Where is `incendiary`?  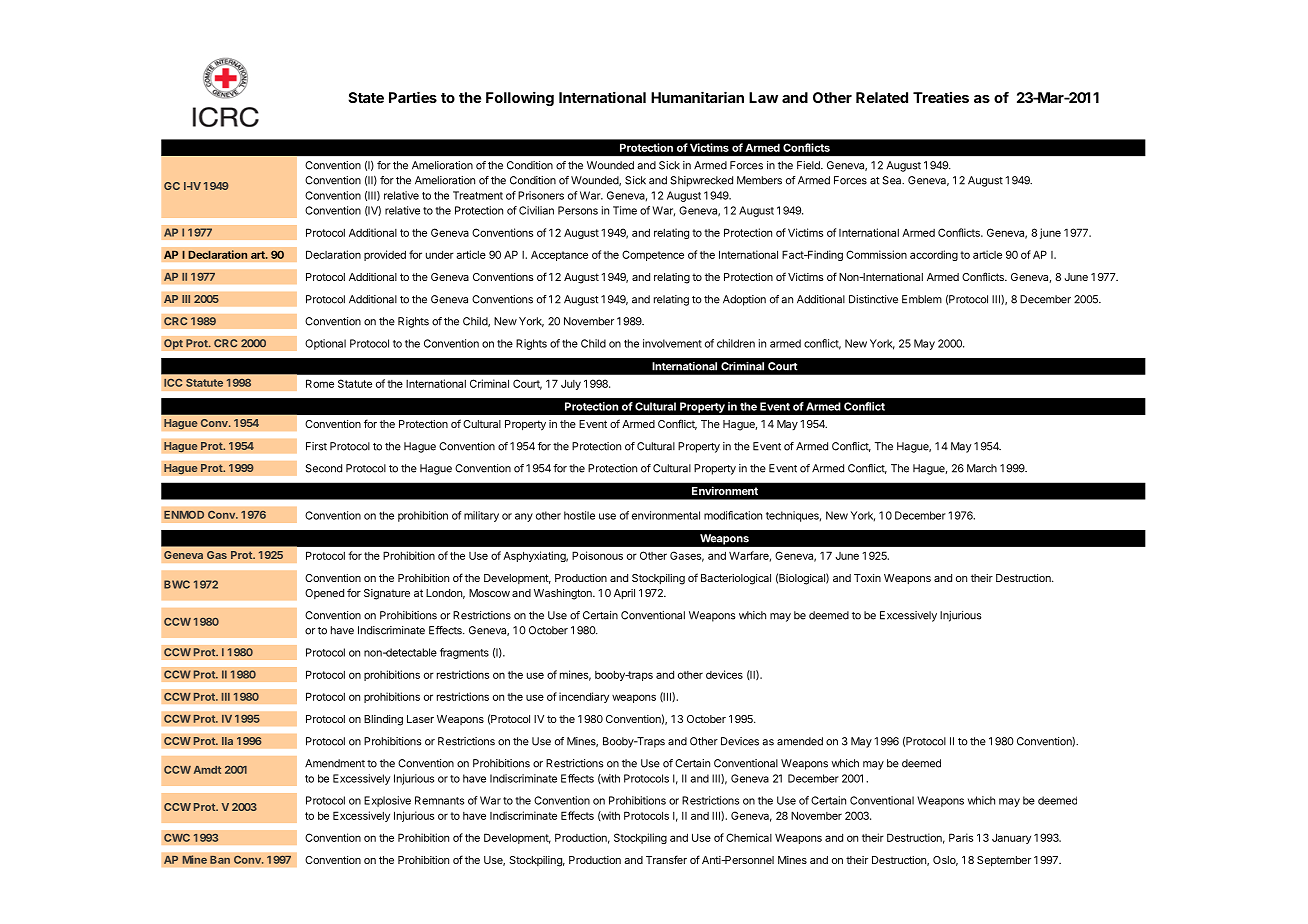 incendiary is located at coordinates (584, 697).
